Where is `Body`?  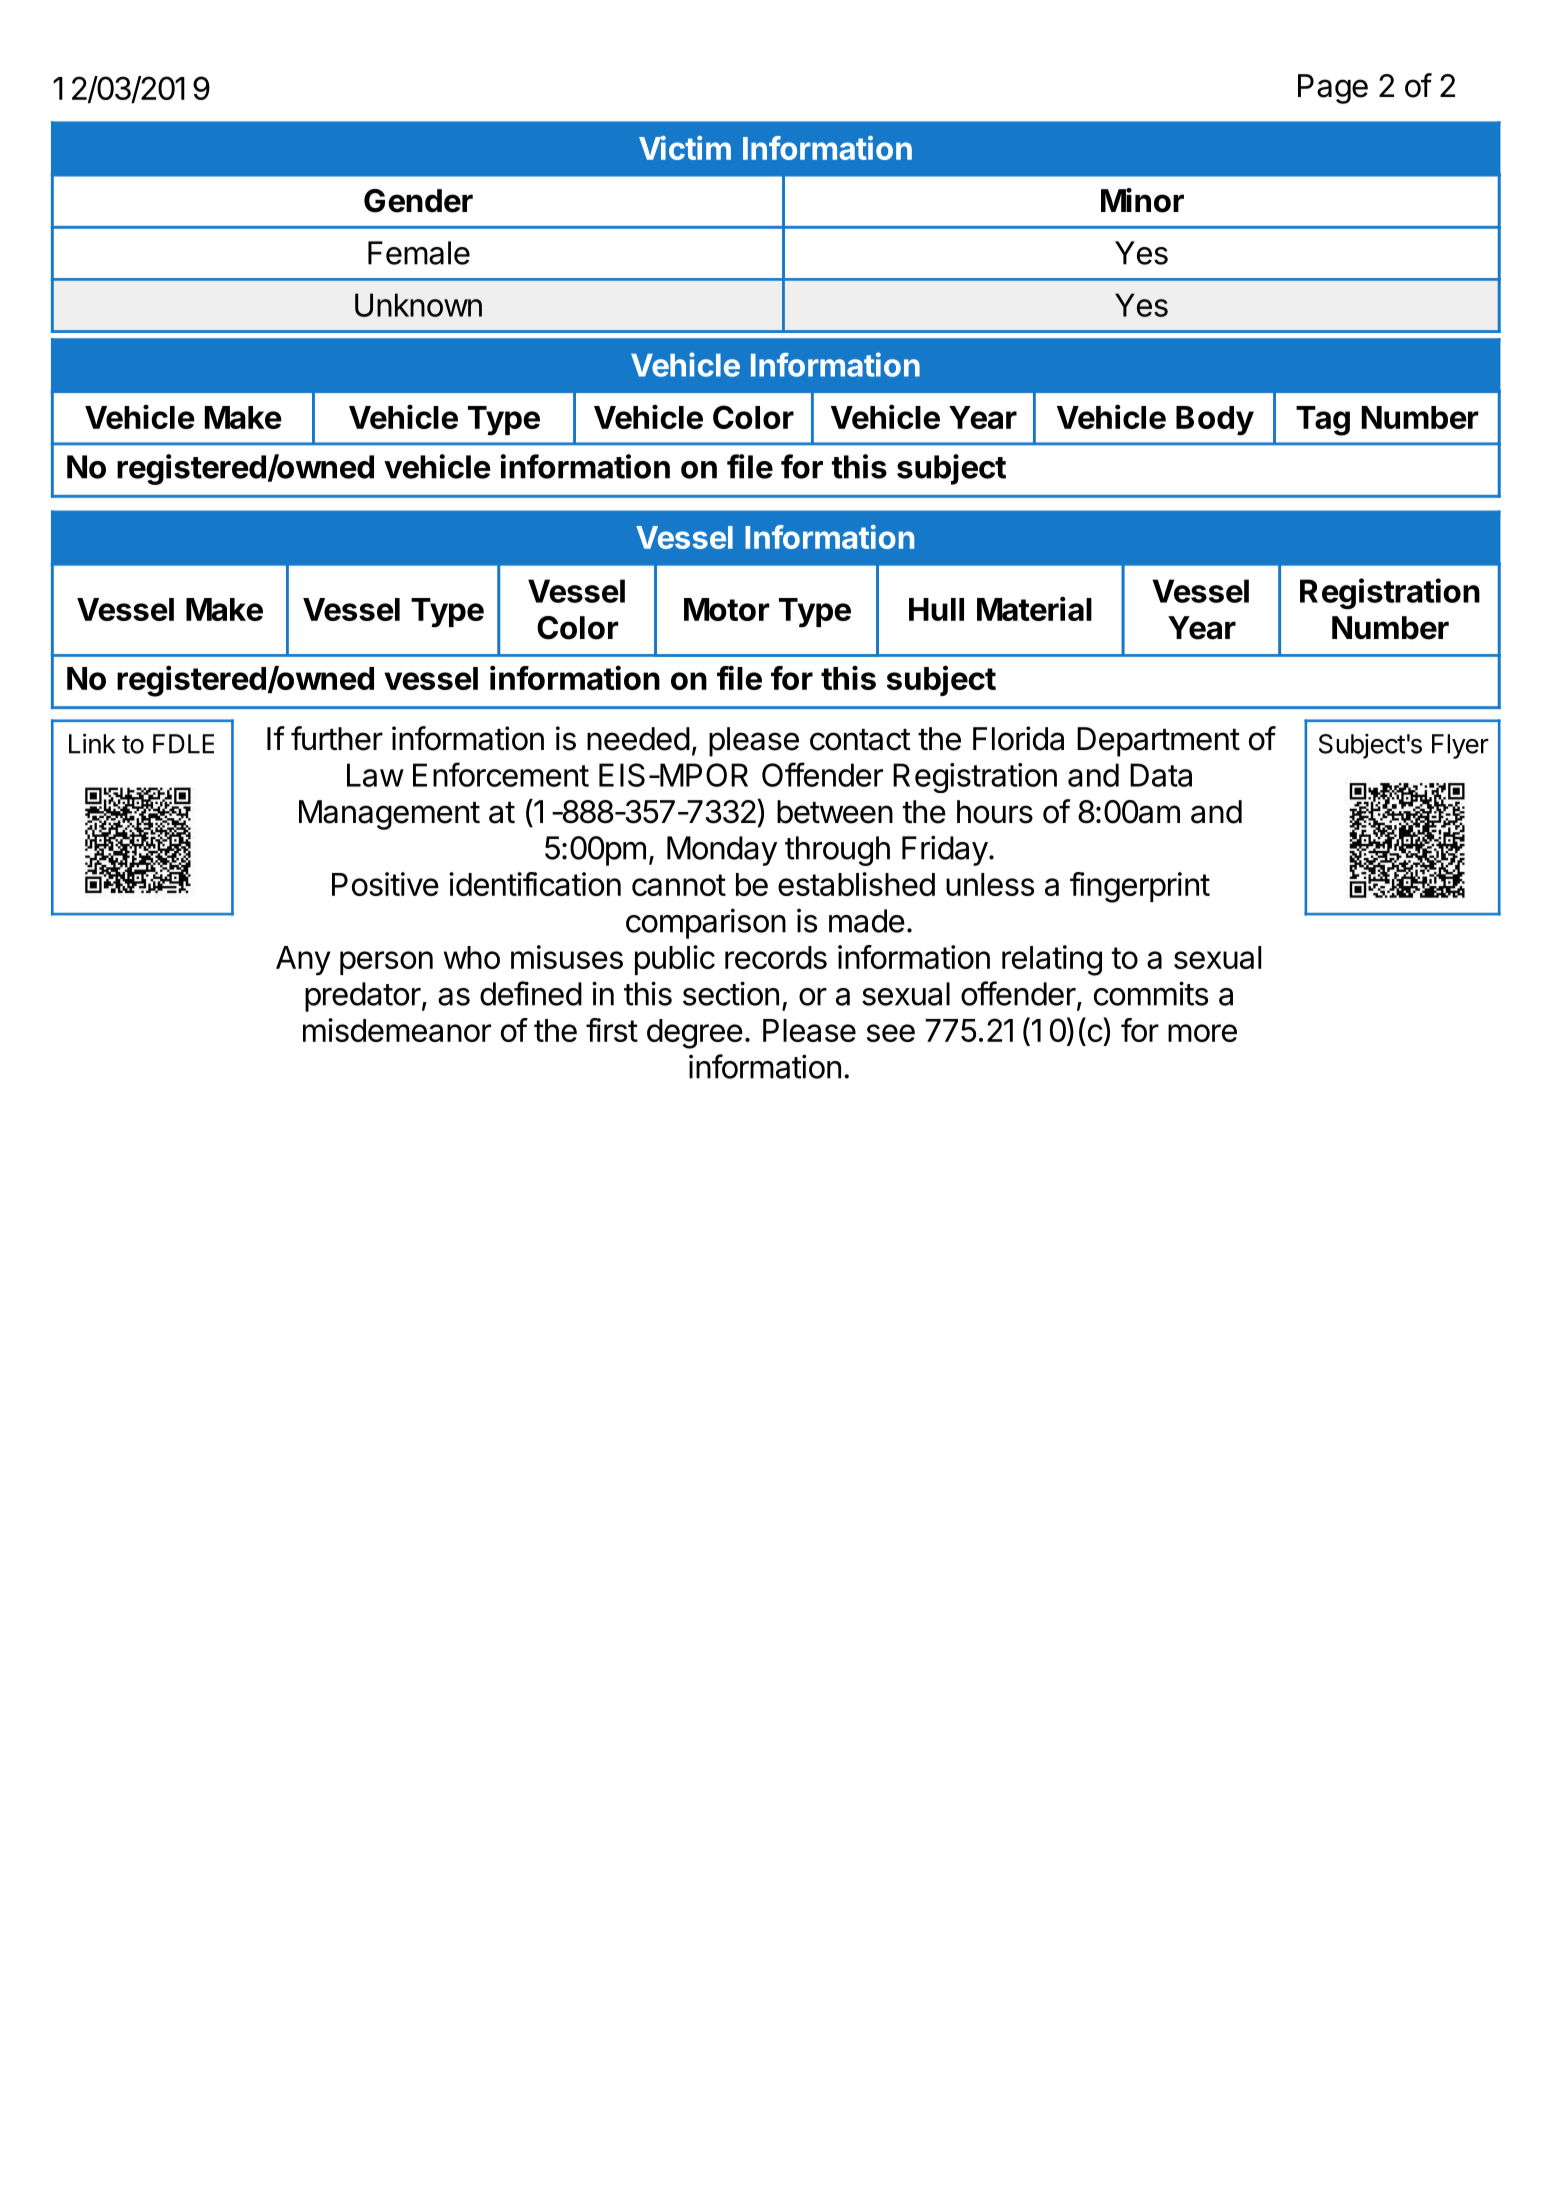
Body is located at coordinates (1215, 421).
